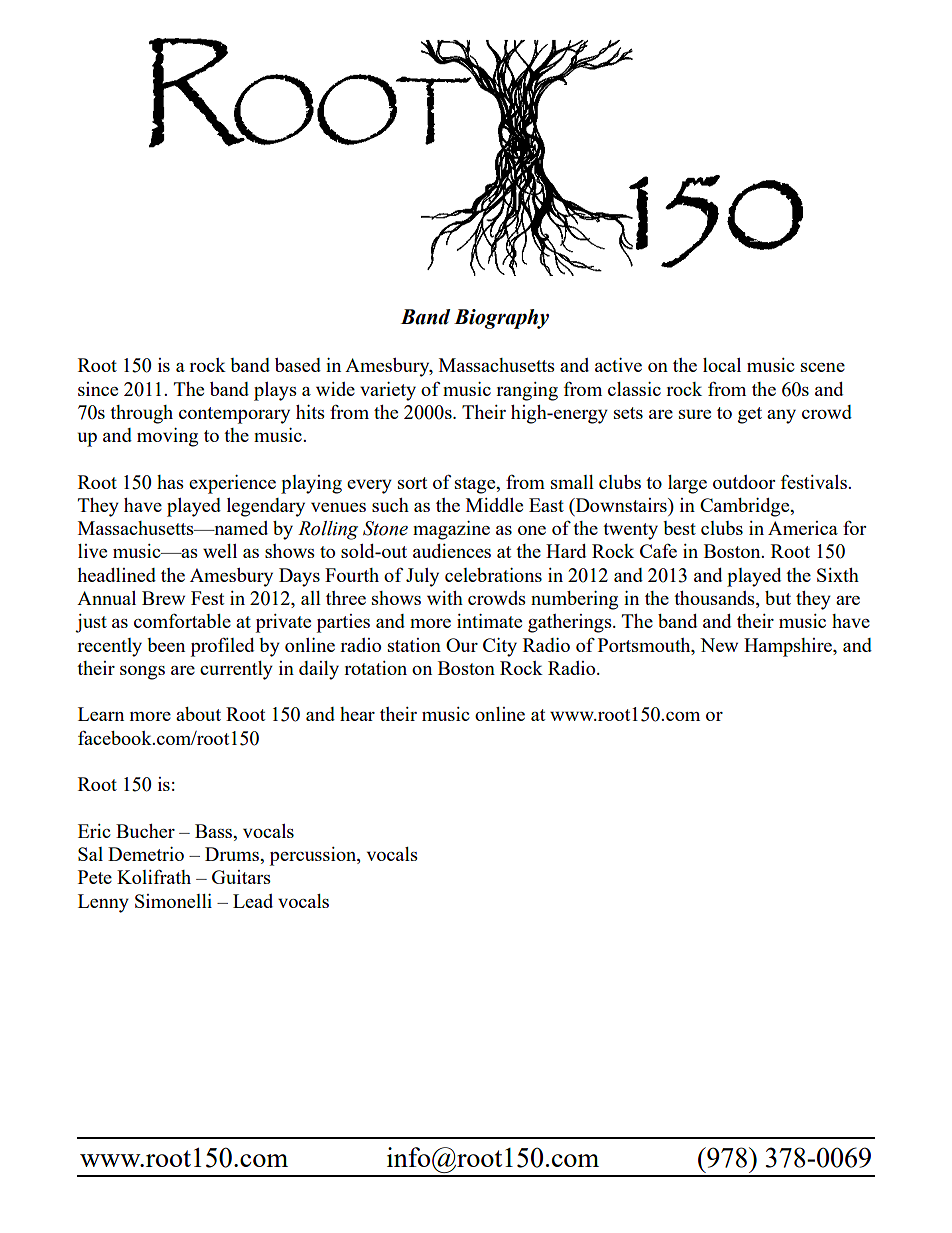  I want to click on Biography, so click(501, 319).
